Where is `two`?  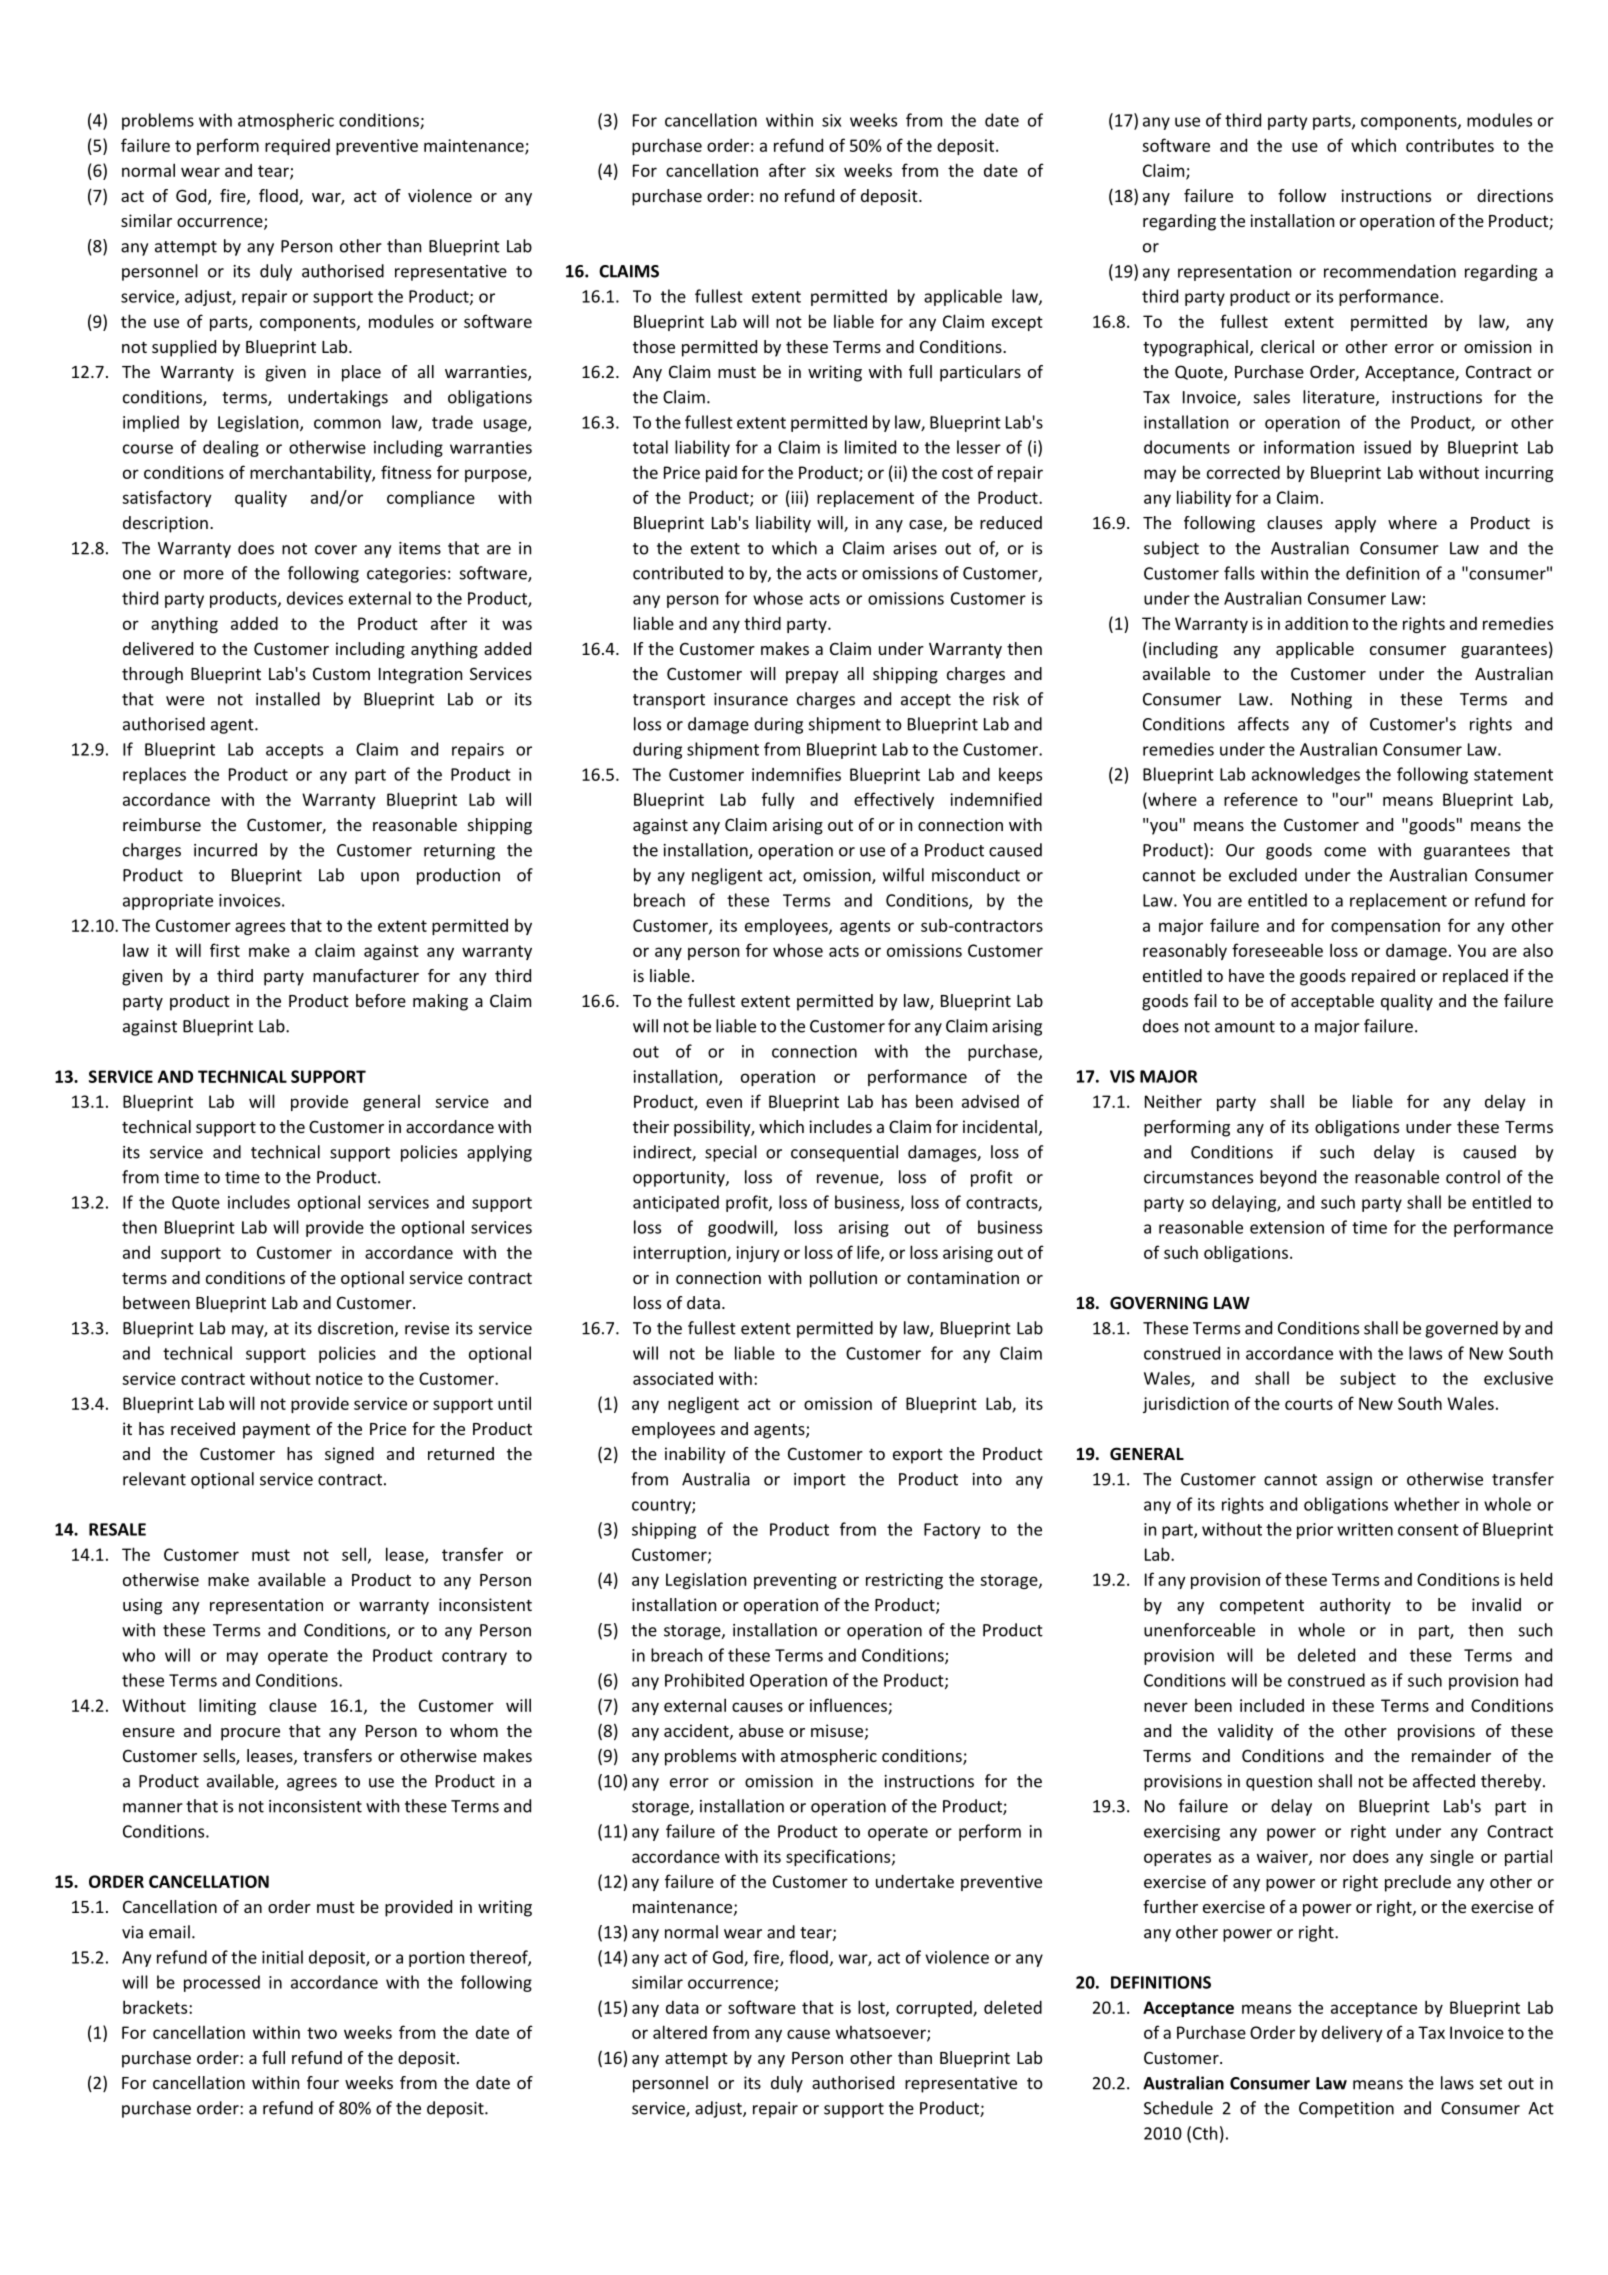
two is located at coordinates (322, 2033).
